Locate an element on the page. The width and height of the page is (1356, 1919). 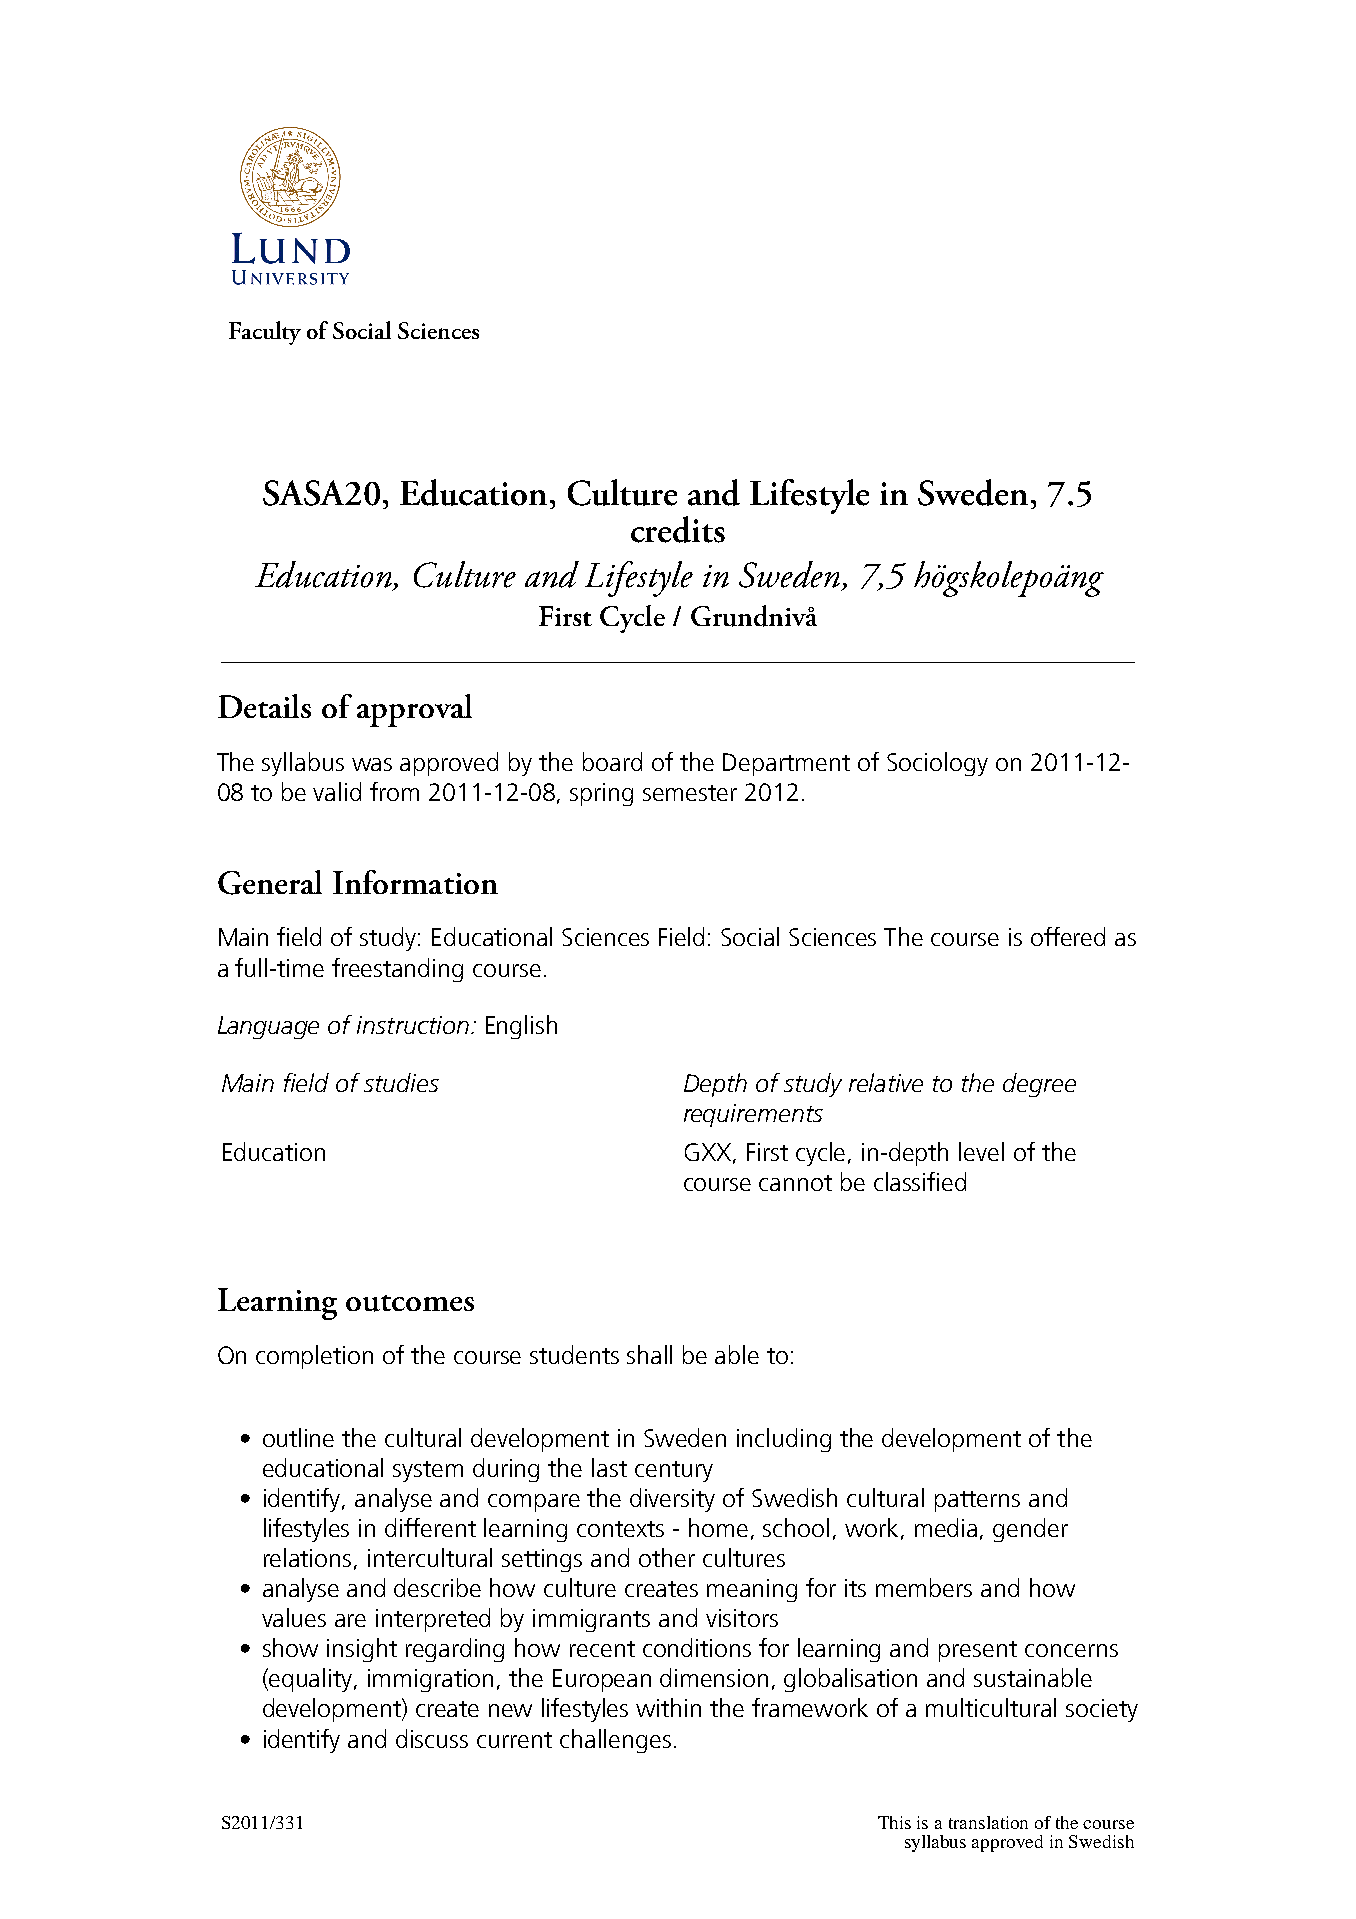
credits is located at coordinates (678, 529).
